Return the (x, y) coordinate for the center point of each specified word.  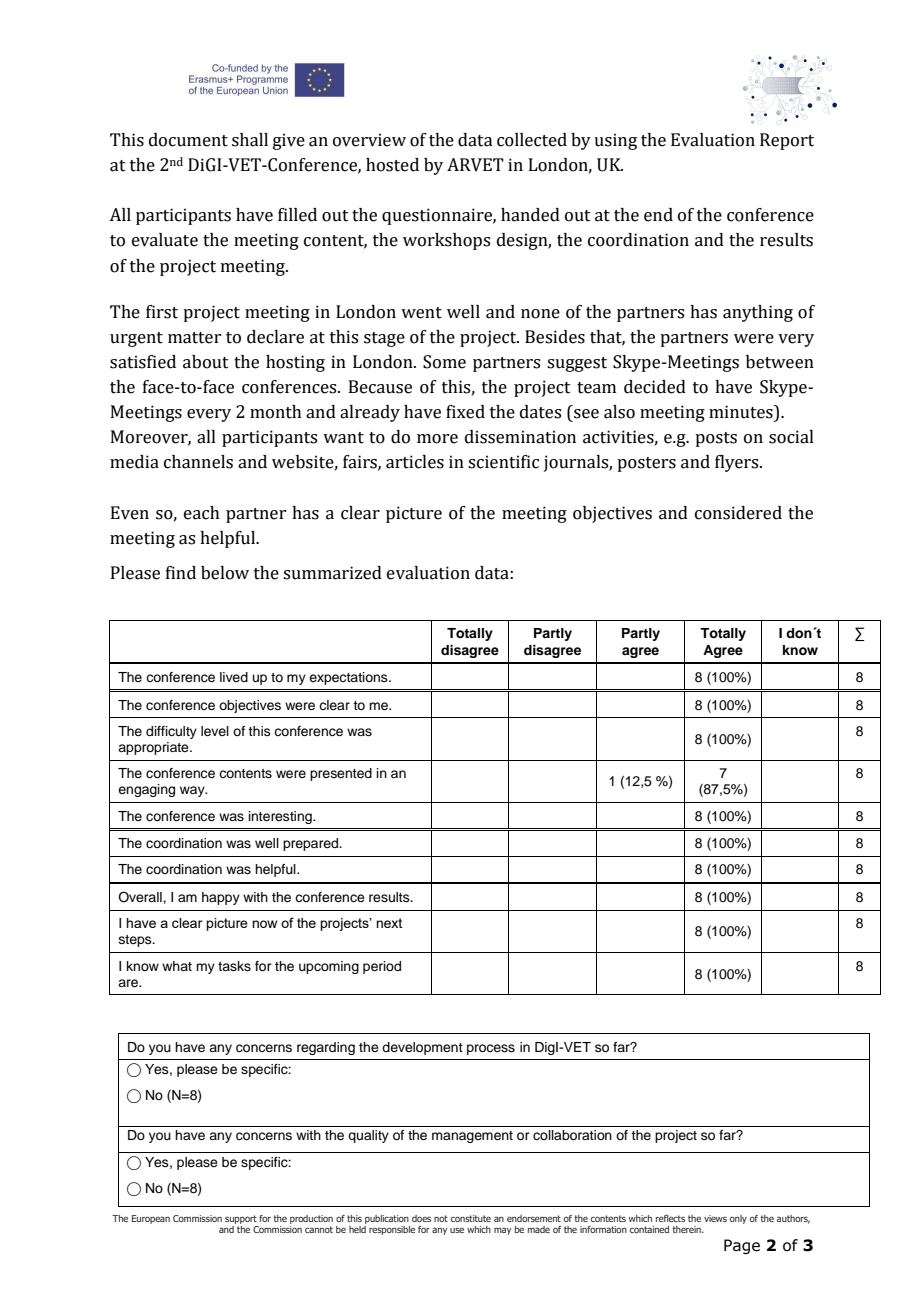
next (389, 923)
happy (221, 898)
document (188, 140)
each (202, 513)
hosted (392, 165)
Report (787, 141)
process (491, 1049)
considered (738, 513)
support (241, 1219)
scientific (503, 462)
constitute (471, 1218)
